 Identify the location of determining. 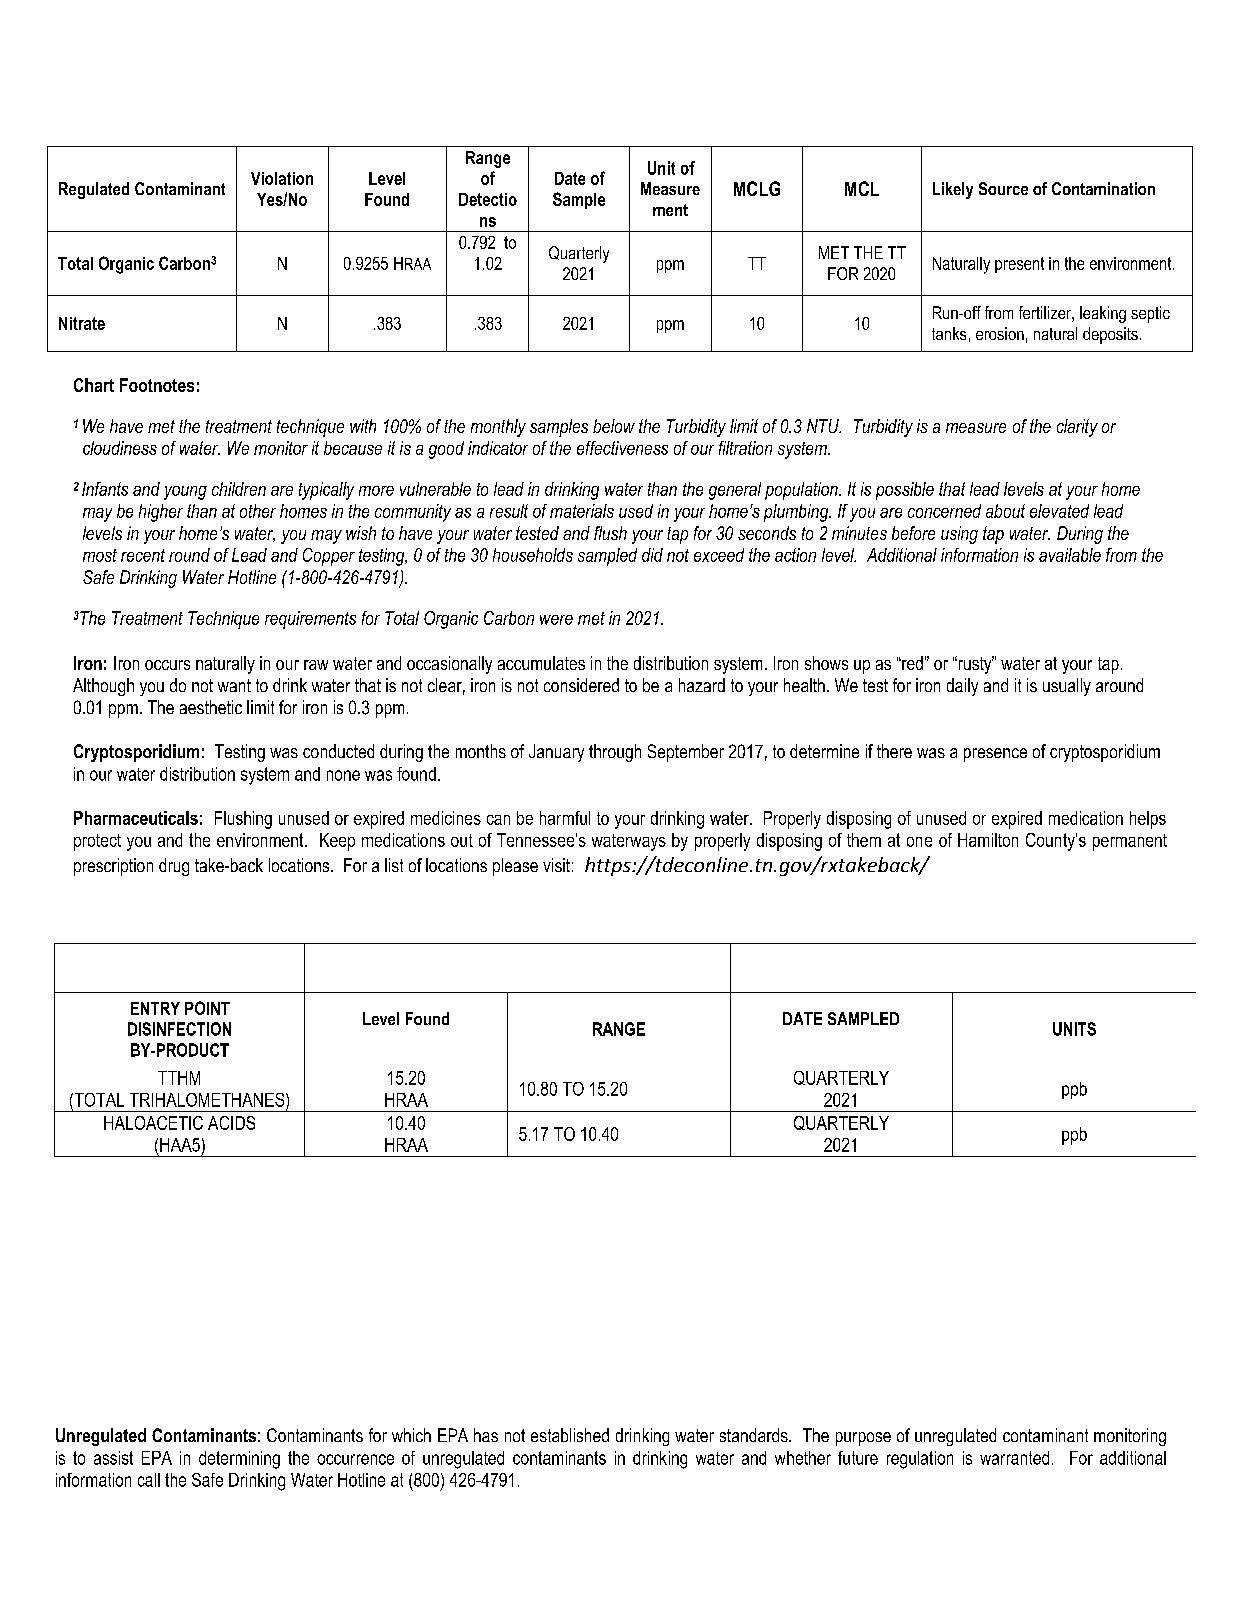
(239, 1460).
